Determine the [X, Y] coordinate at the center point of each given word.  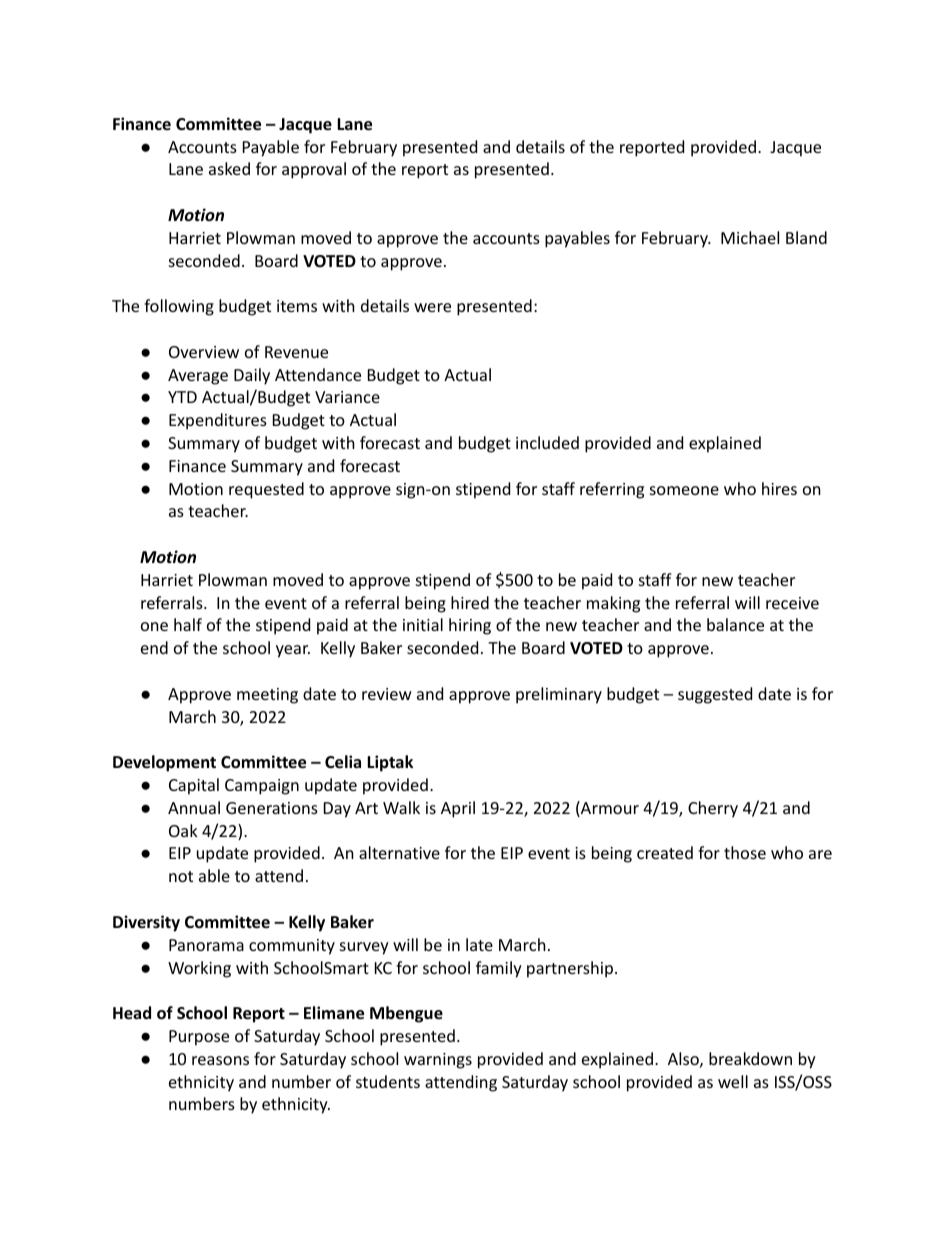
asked [229, 168]
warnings [438, 1061]
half [188, 624]
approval [314, 170]
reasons [220, 1060]
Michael [750, 237]
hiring [470, 626]
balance [735, 624]
